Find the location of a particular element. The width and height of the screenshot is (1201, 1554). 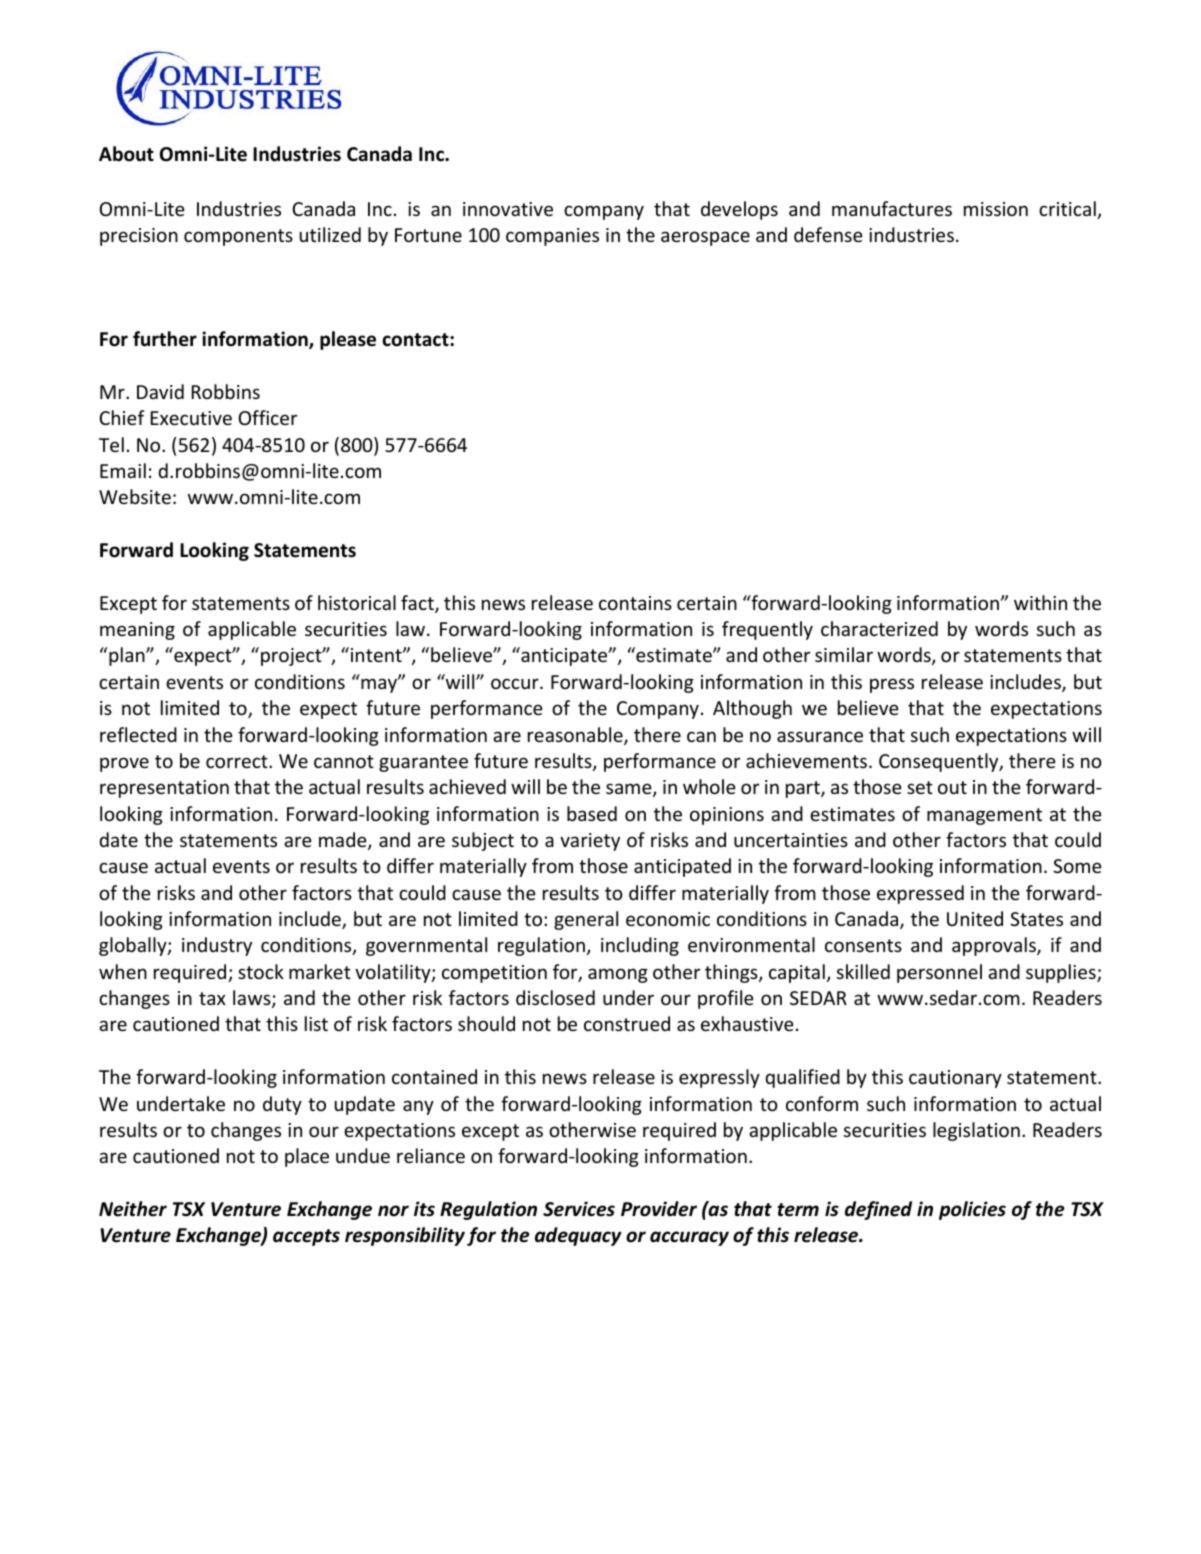

variety is located at coordinates (590, 842).
